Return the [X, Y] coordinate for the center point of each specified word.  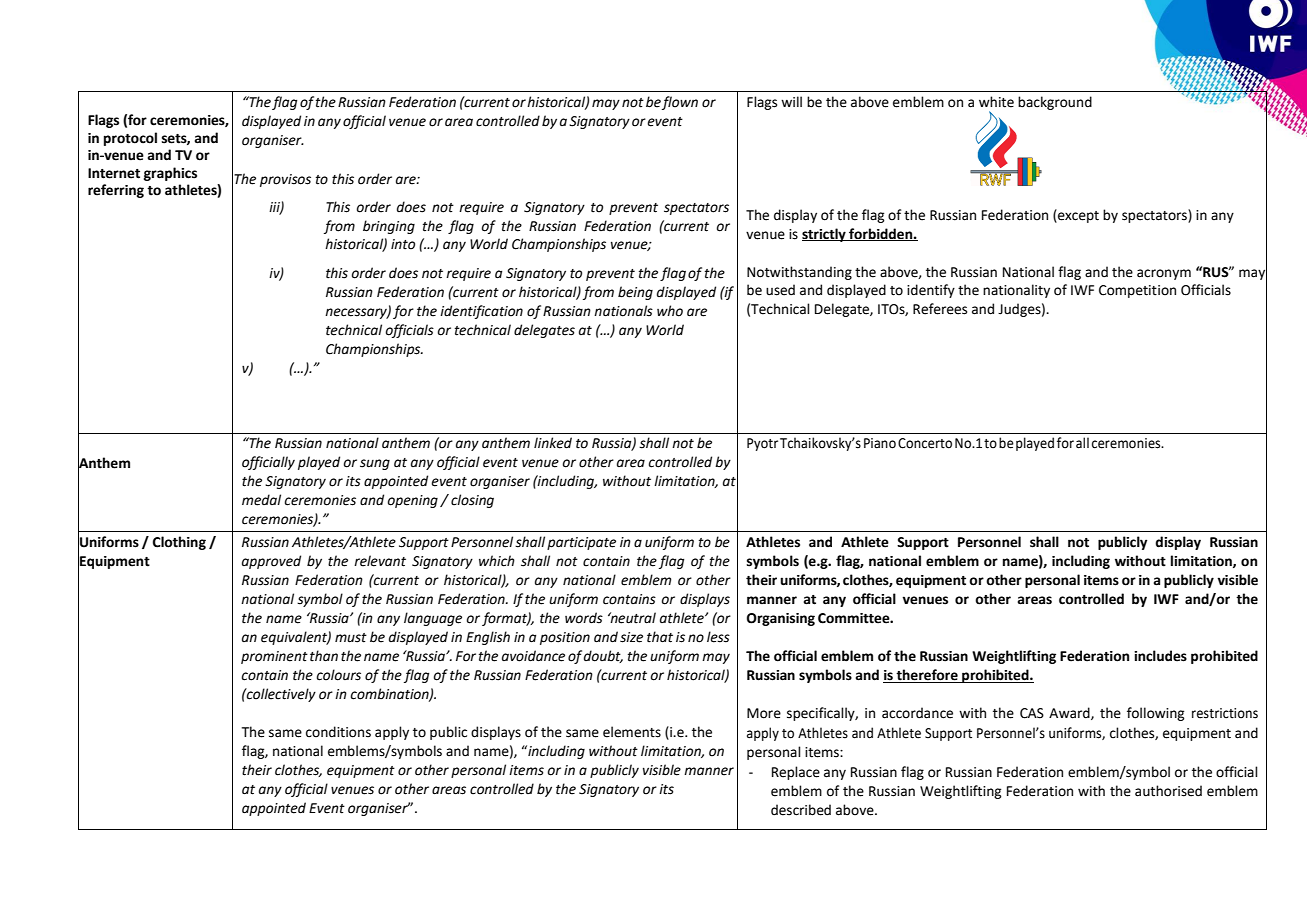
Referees [940, 309]
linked [553, 443]
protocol [130, 139]
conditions [338, 732]
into [403, 244]
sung [375, 464]
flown [680, 103]
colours [338, 675]
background [1055, 103]
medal [261, 500]
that [660, 637]
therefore [927, 676]
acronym [1164, 274]
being [635, 293]
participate [581, 543]
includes [1160, 656]
